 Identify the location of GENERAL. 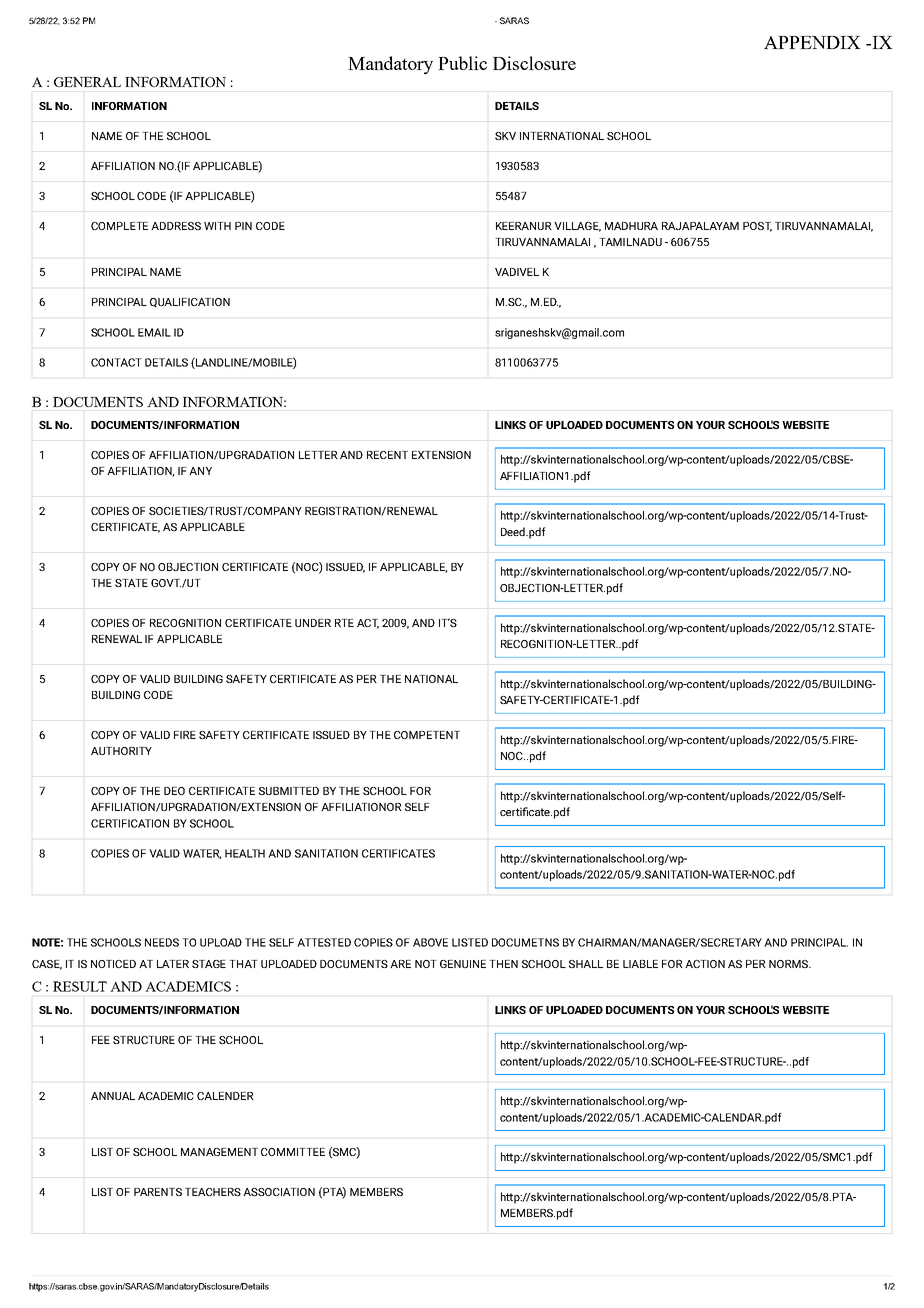
(87, 82).
